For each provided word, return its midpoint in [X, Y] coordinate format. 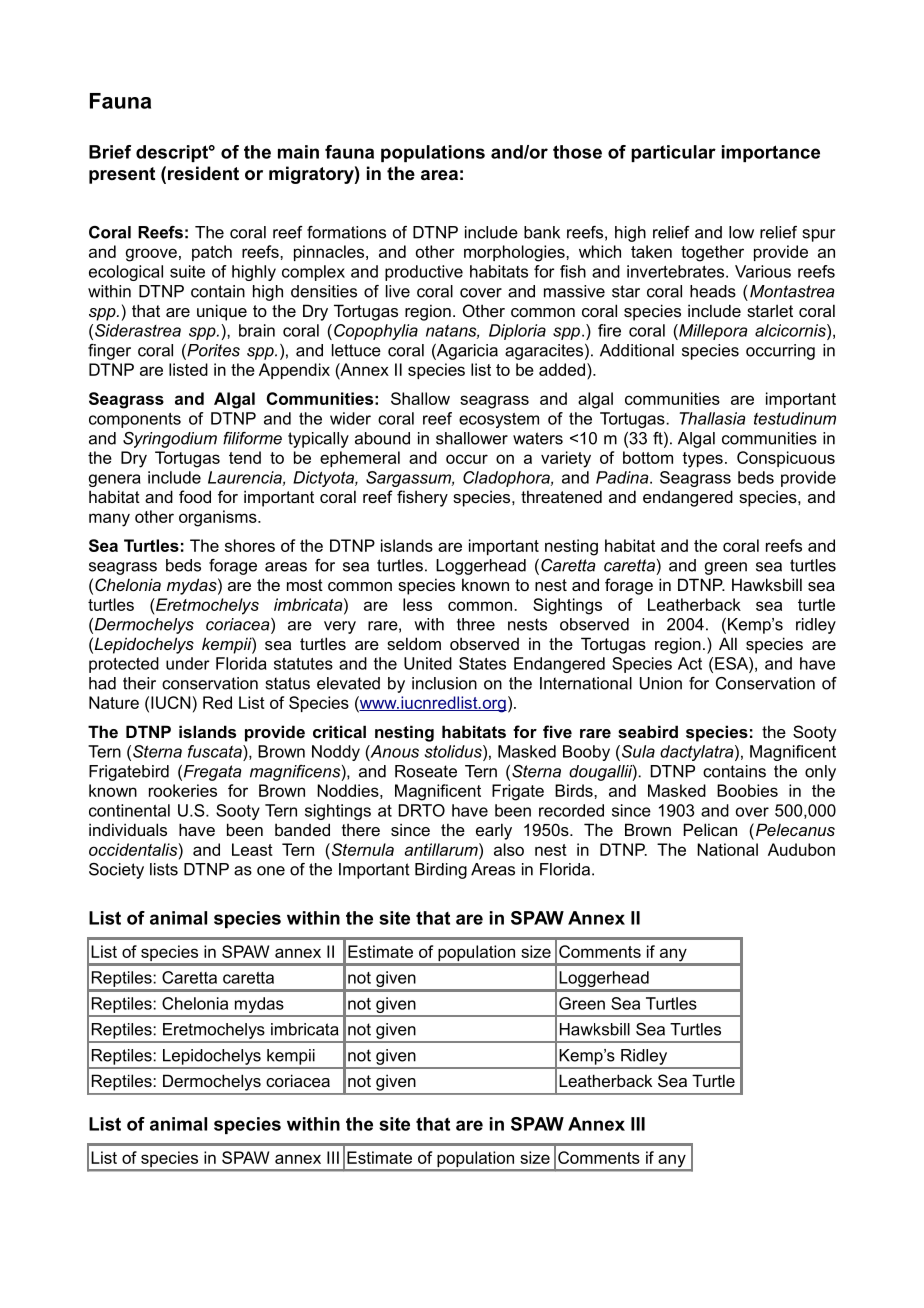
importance [771, 153]
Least [252, 849]
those [577, 152]
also [509, 849]
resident [203, 173]
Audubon [801, 849]
